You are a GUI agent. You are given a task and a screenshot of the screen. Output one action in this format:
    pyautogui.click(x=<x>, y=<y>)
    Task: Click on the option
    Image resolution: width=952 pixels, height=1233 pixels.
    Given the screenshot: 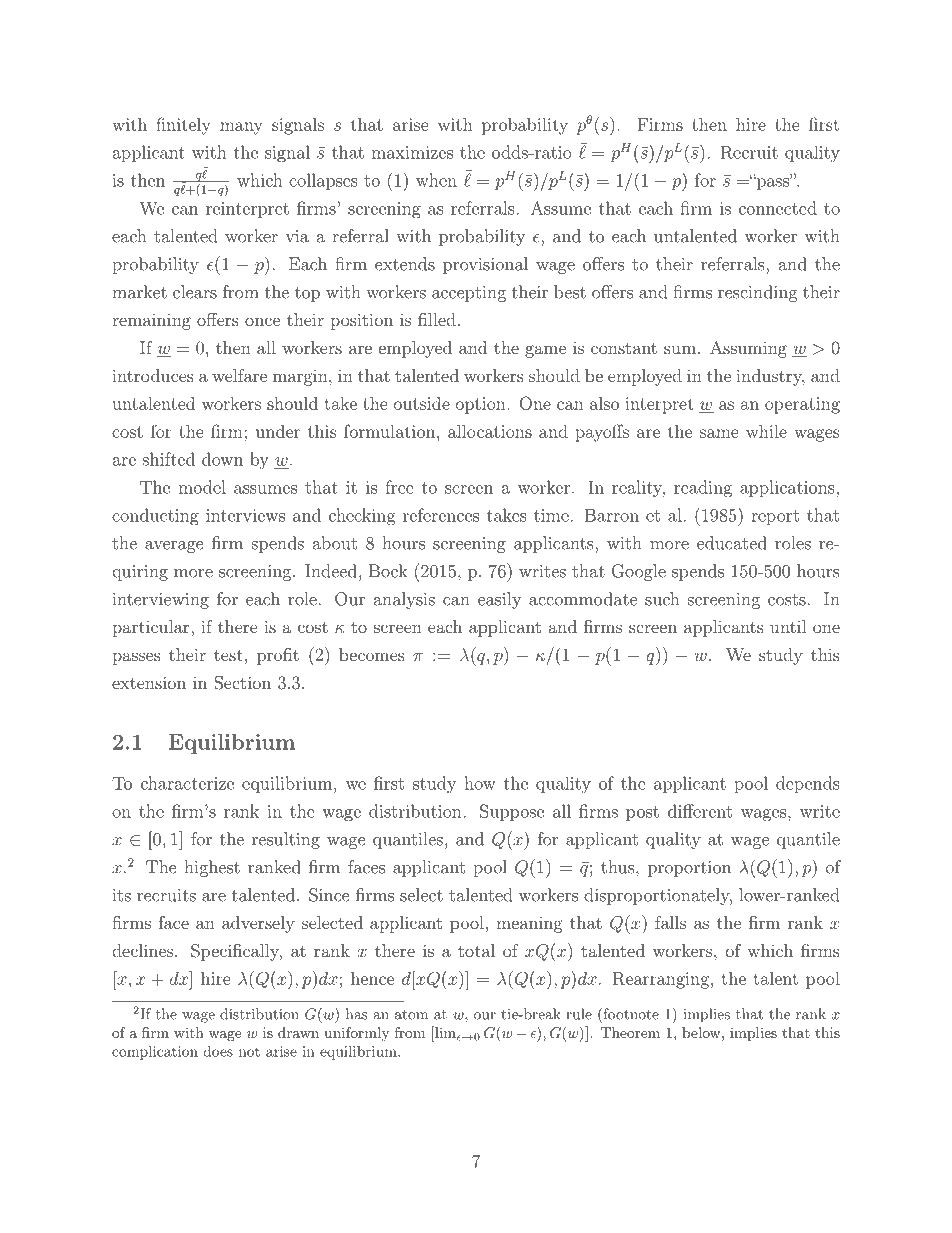 What is the action you would take?
    pyautogui.click(x=482, y=405)
